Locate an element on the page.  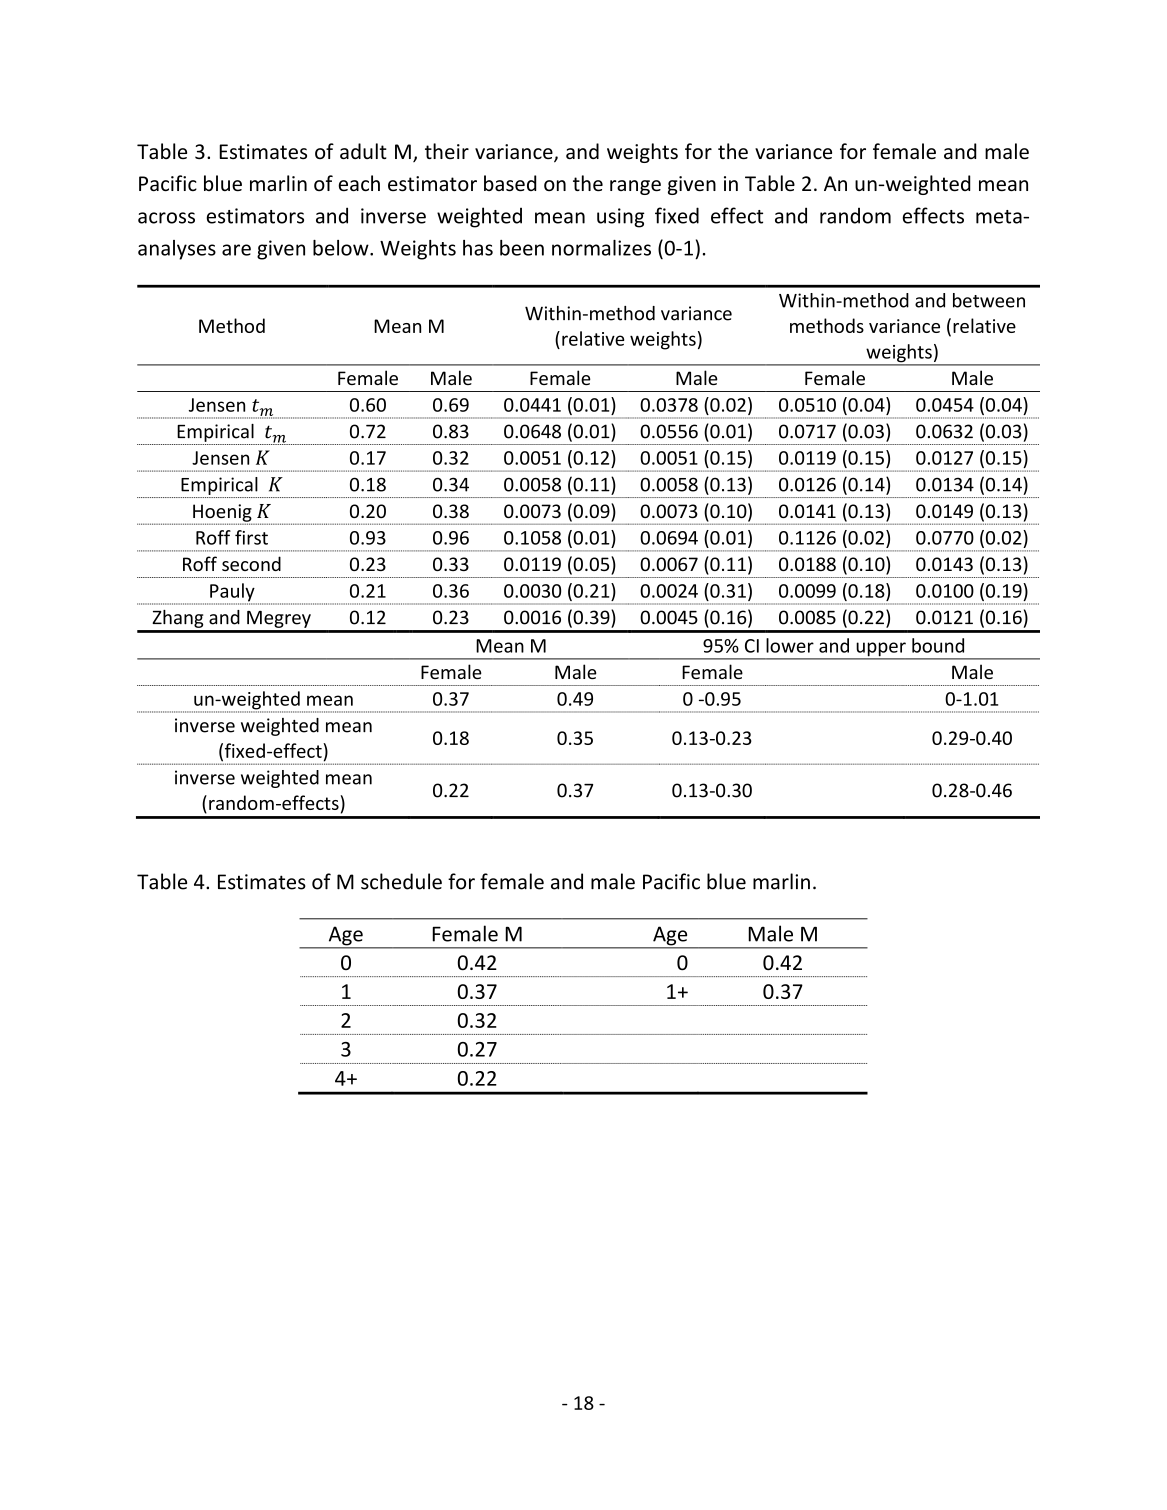
between is located at coordinates (989, 300).
